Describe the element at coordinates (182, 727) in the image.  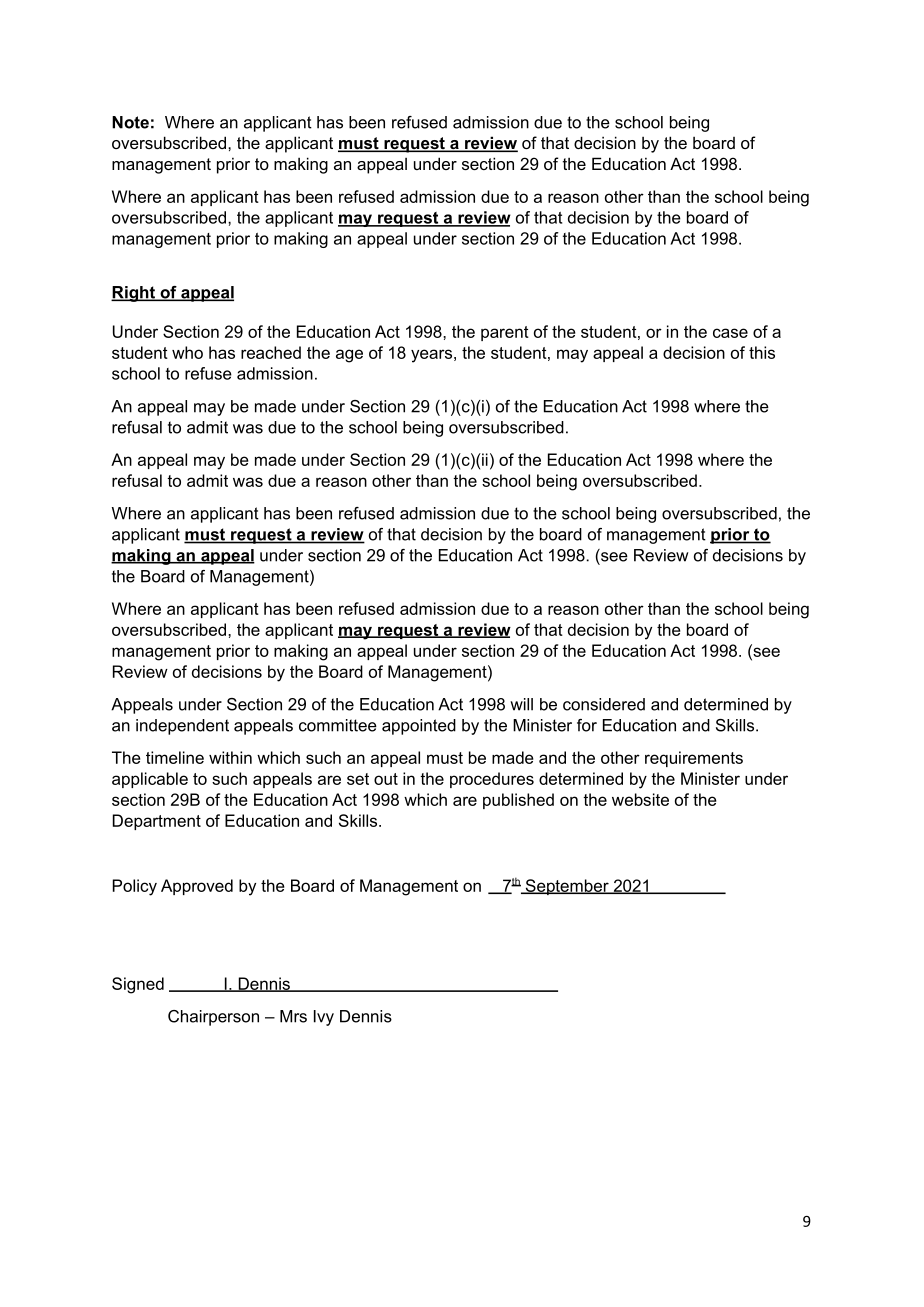
I see `independent` at that location.
